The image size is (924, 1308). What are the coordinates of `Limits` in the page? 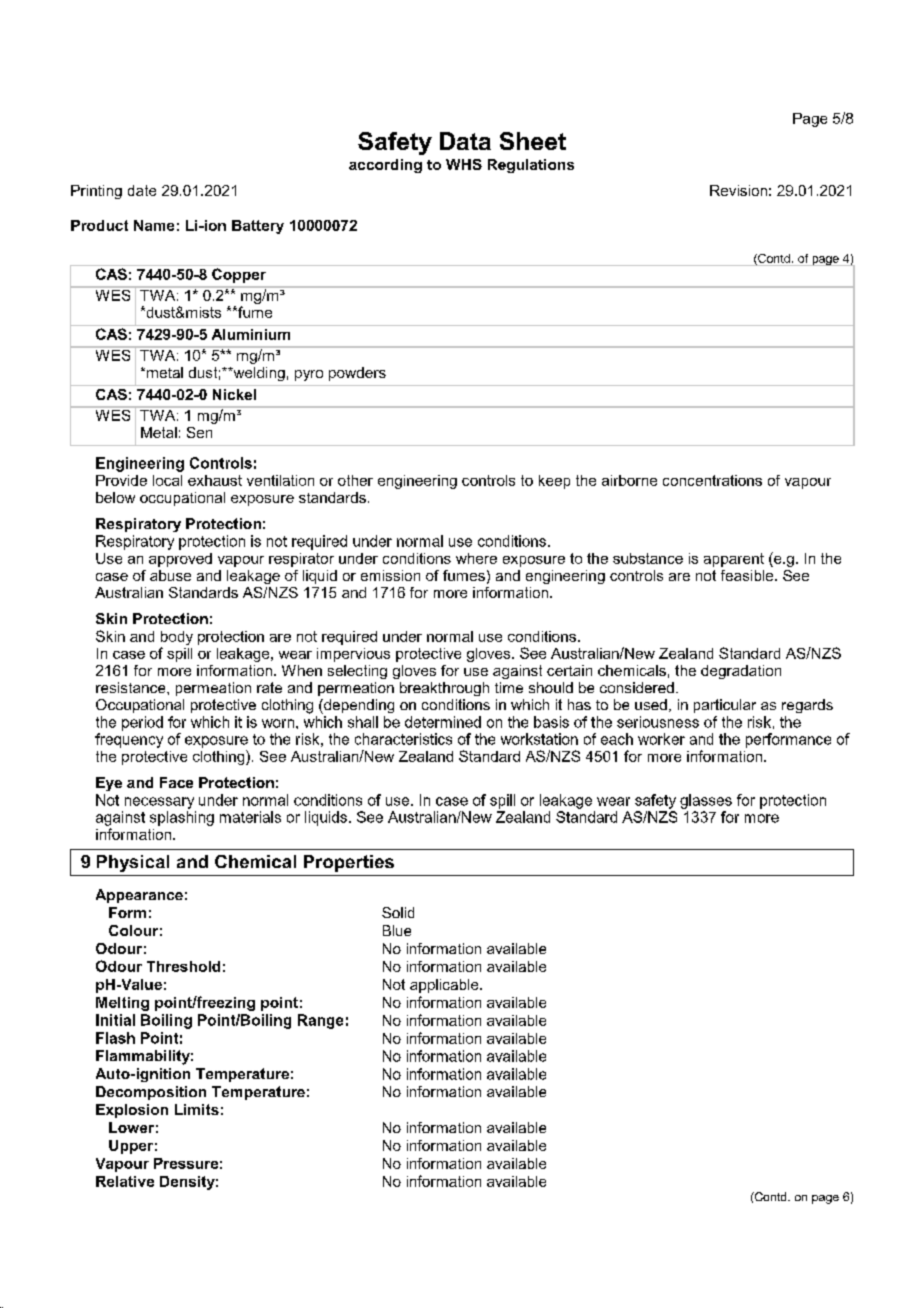 It's located at (197, 1109).
